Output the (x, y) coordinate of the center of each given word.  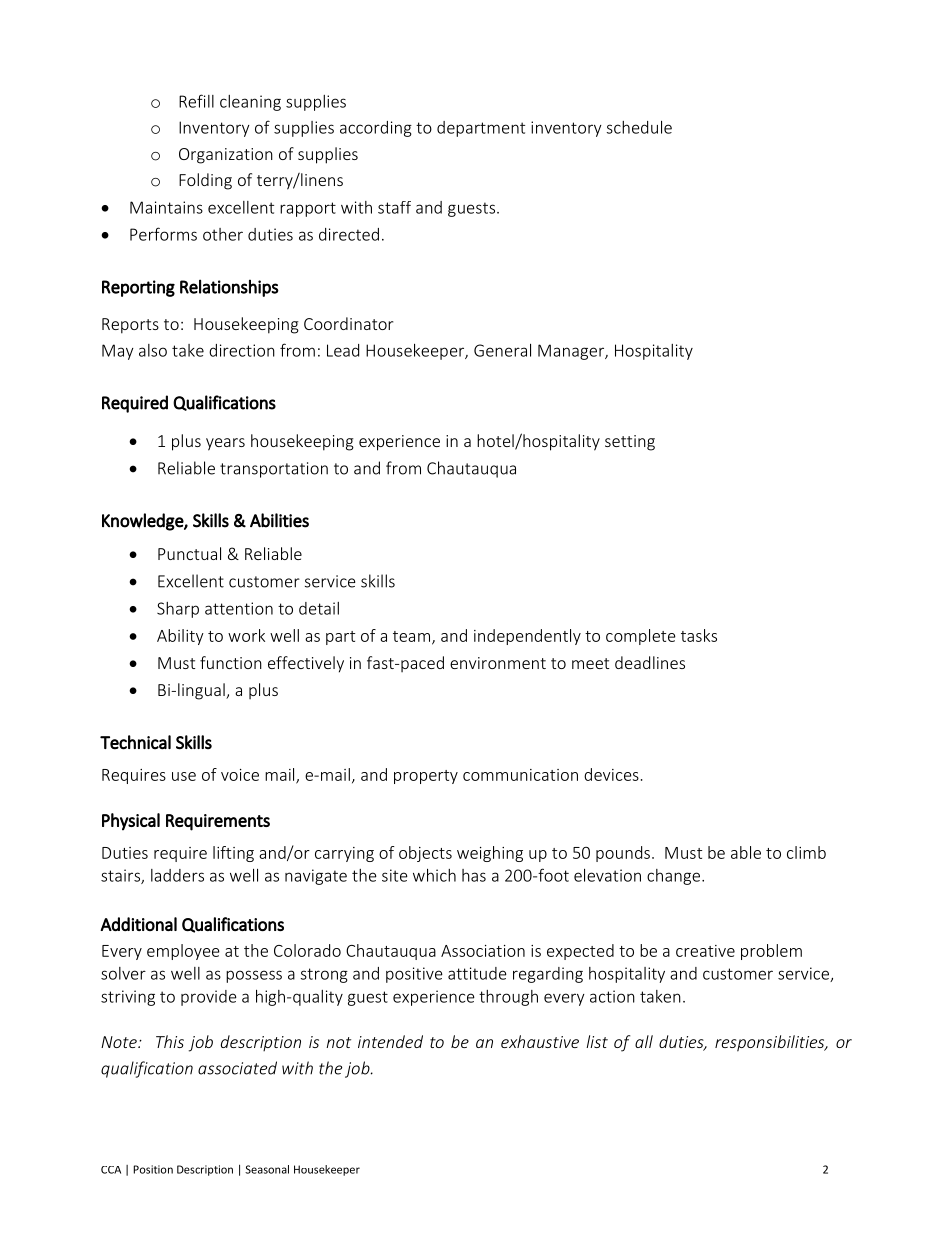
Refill (196, 101)
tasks (699, 635)
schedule (639, 127)
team (411, 636)
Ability (180, 637)
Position (153, 1169)
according (376, 129)
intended (390, 1041)
